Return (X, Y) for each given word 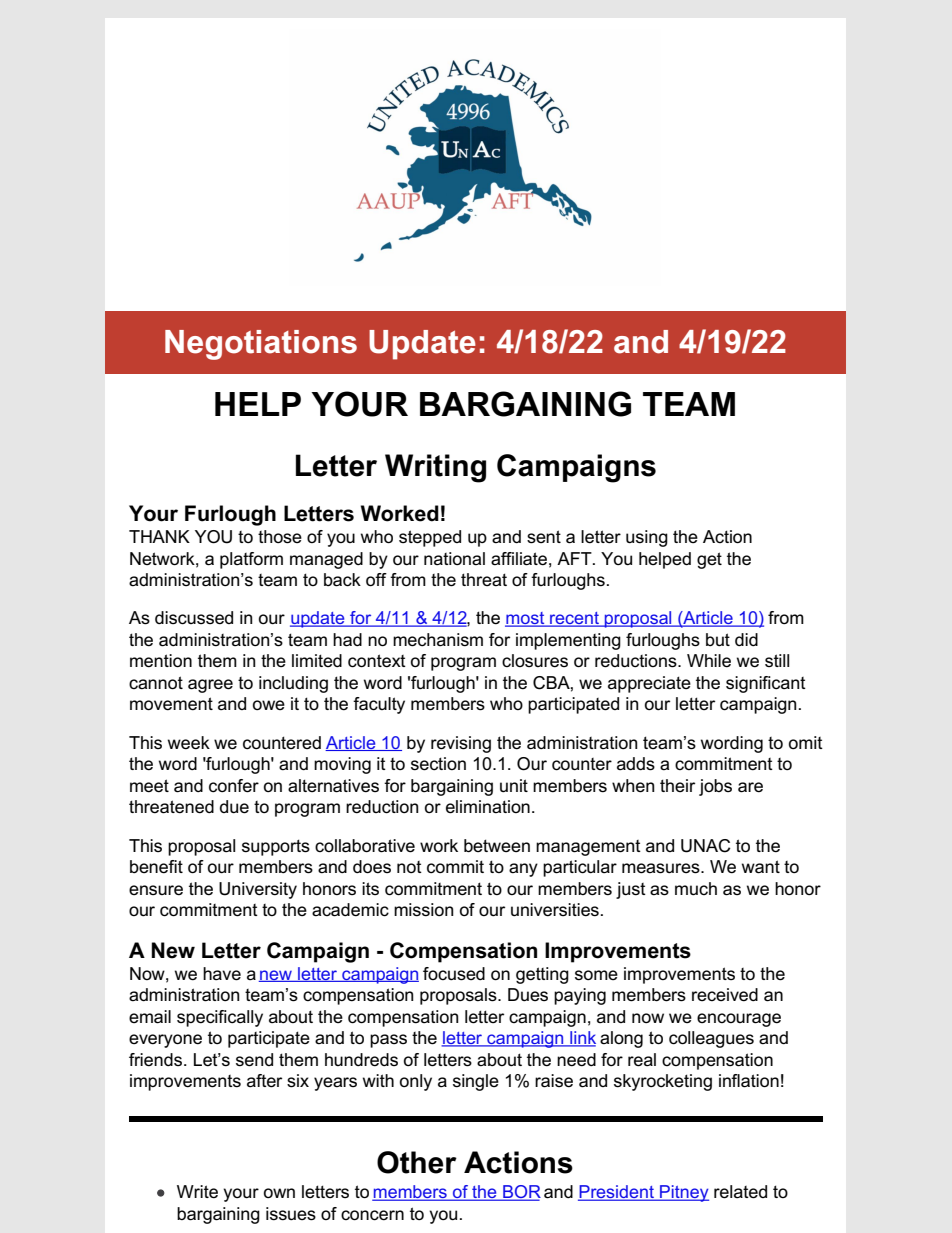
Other (417, 1162)
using (647, 538)
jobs (715, 787)
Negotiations (261, 345)
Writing (435, 468)
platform (251, 560)
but (718, 639)
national (454, 559)
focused (454, 974)
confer (234, 786)
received (725, 995)
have (222, 974)
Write (197, 1192)
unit (514, 785)
